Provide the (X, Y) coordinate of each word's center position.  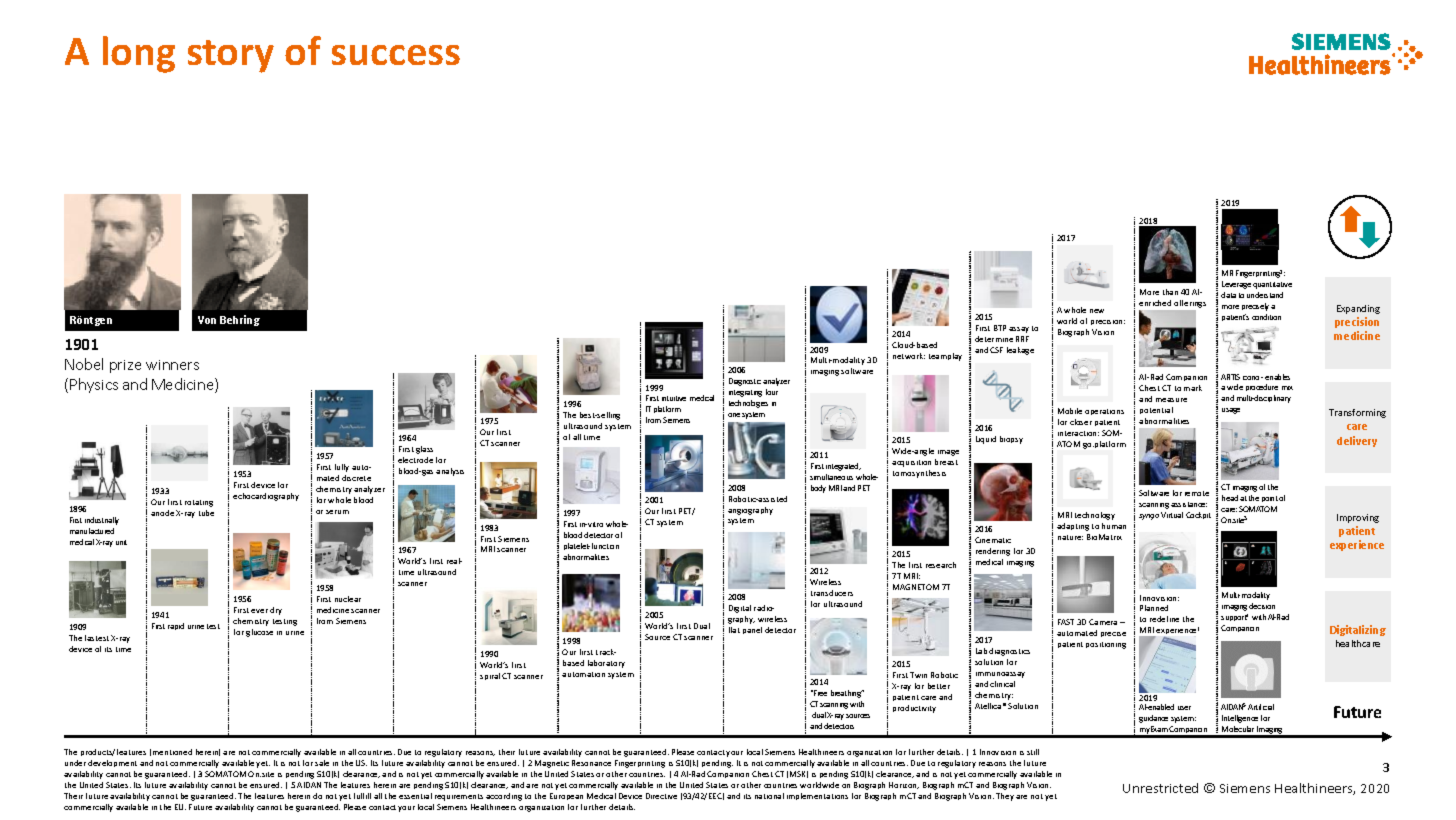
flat (734, 630)
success (396, 55)
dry (276, 611)
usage (1231, 411)
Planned (1154, 608)
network (909, 356)
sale (322, 763)
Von (207, 320)
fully (342, 468)
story (231, 56)
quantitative (1272, 285)
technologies (748, 404)
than (1170, 292)
